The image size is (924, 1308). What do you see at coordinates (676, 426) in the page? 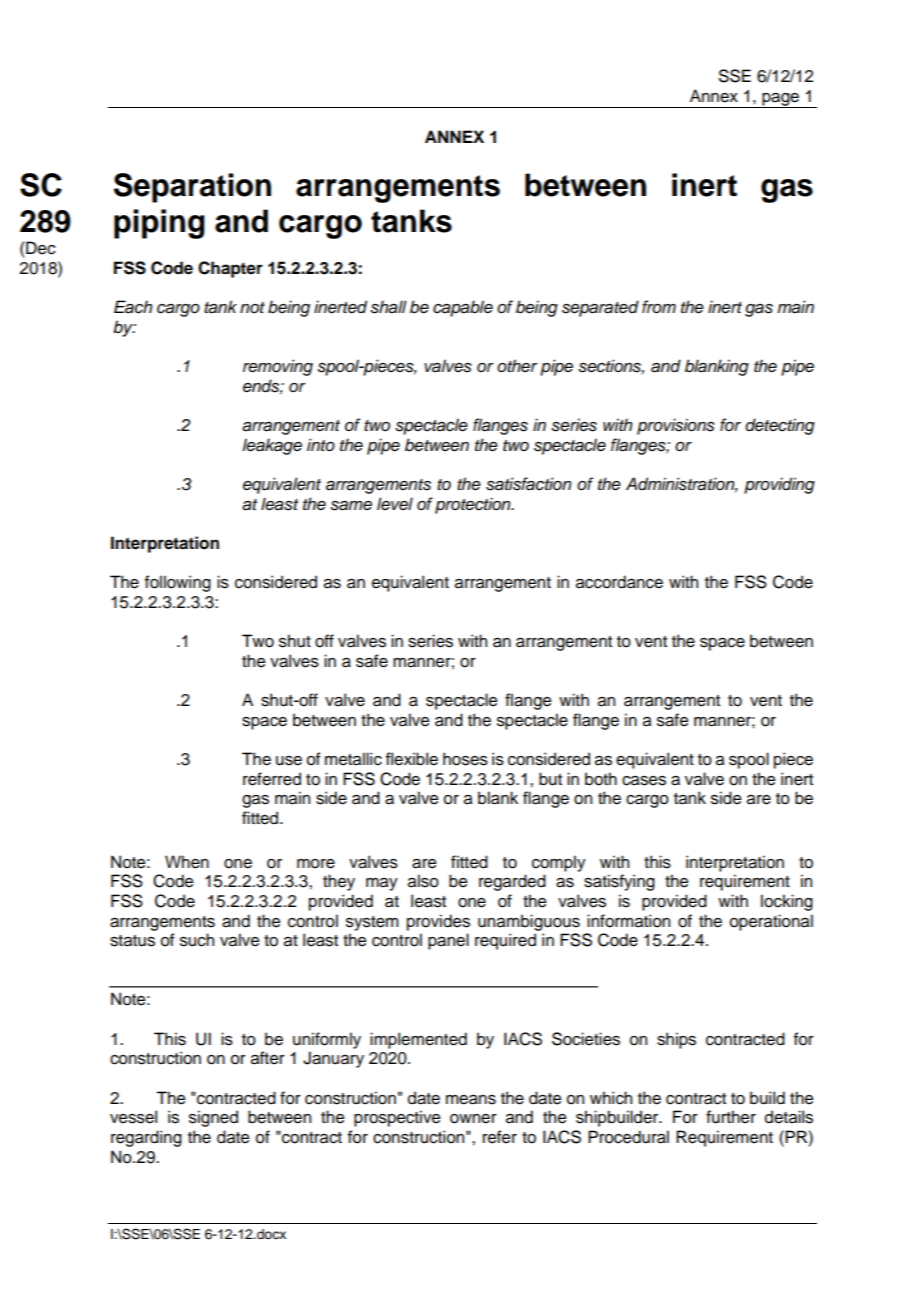
I see `provisions` at bounding box center [676, 426].
